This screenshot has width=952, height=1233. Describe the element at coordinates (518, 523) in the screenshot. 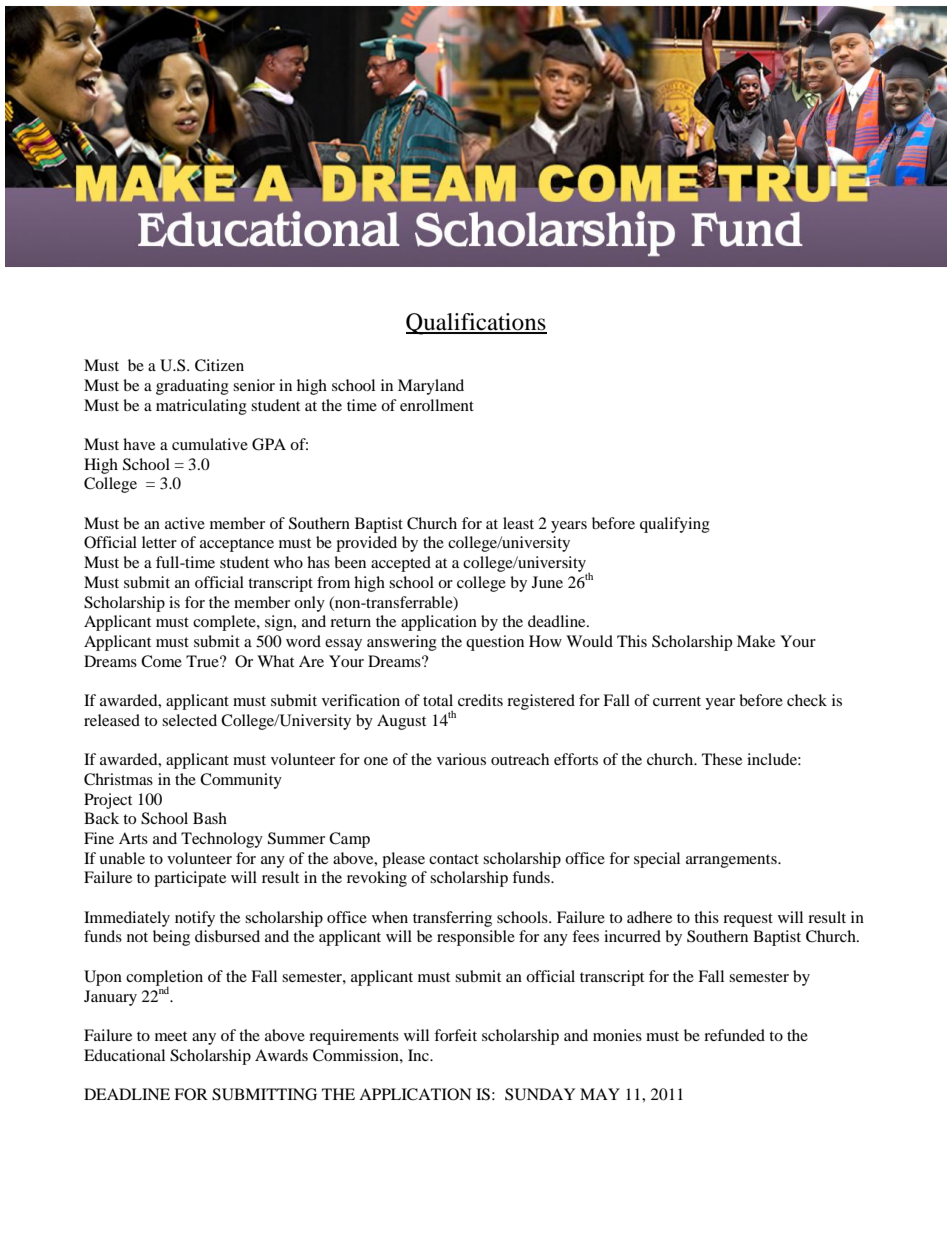

I see `least` at that location.
